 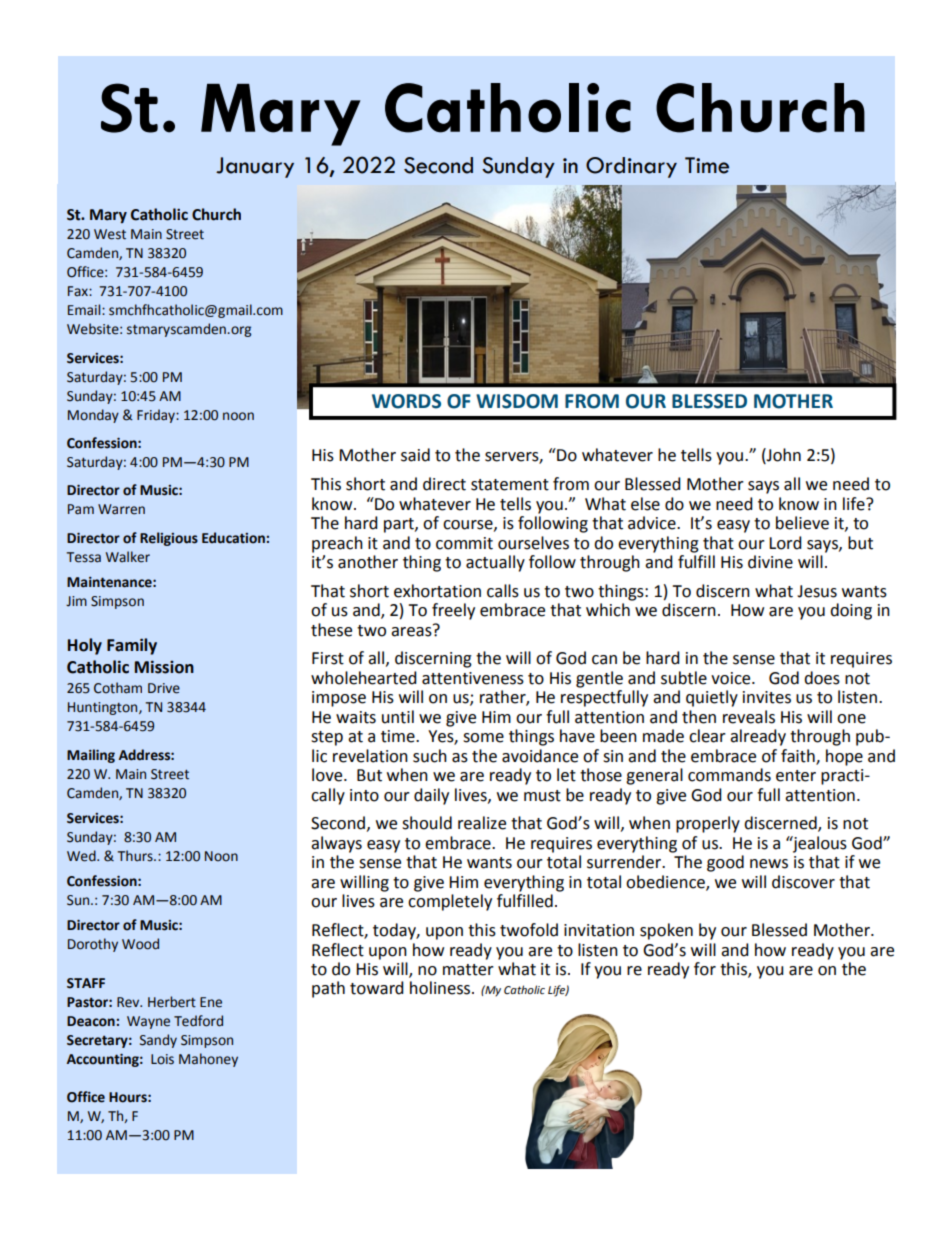 I want to click on Ordinary, so click(x=631, y=167).
